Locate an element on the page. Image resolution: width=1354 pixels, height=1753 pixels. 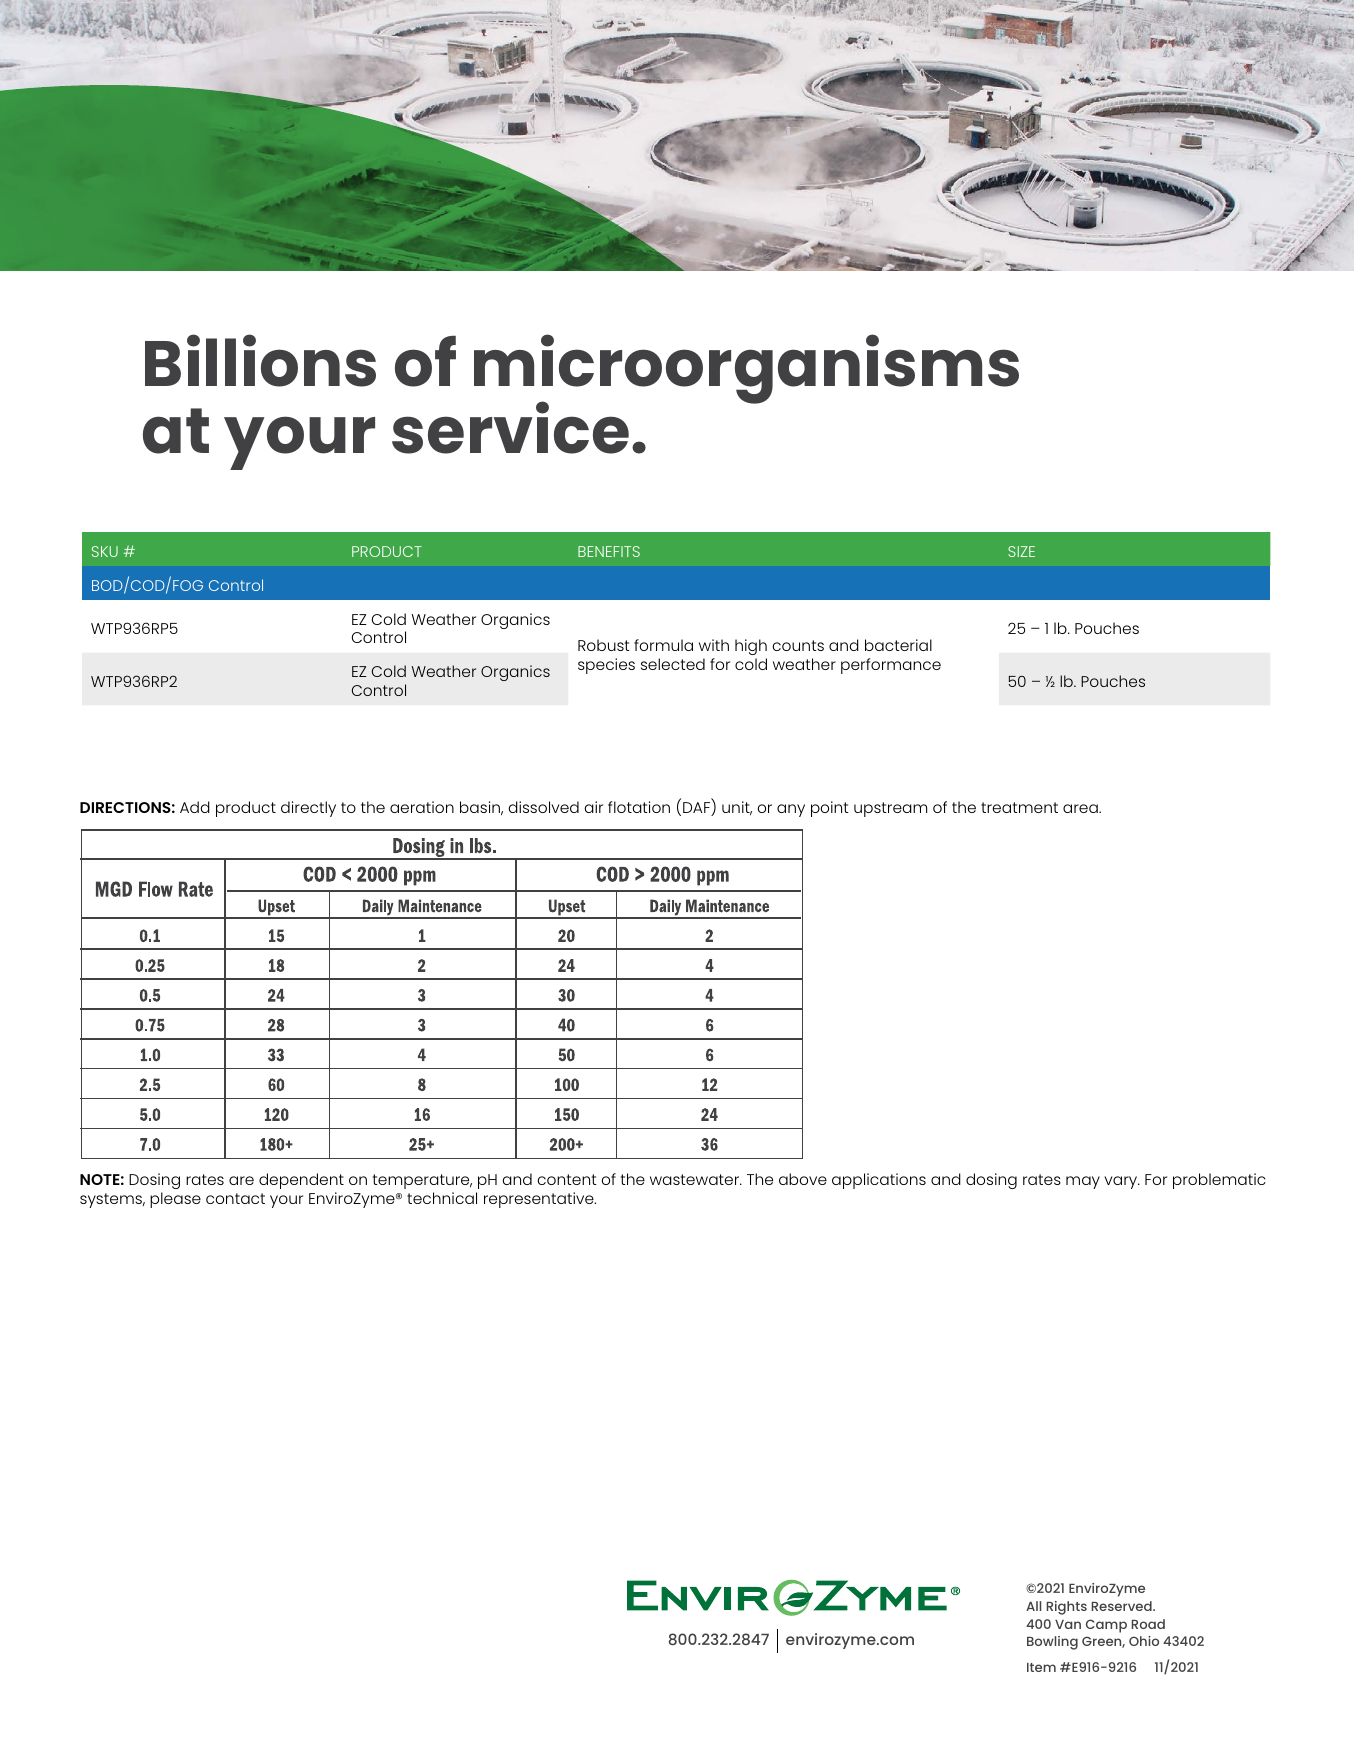
may is located at coordinates (1083, 1182).
